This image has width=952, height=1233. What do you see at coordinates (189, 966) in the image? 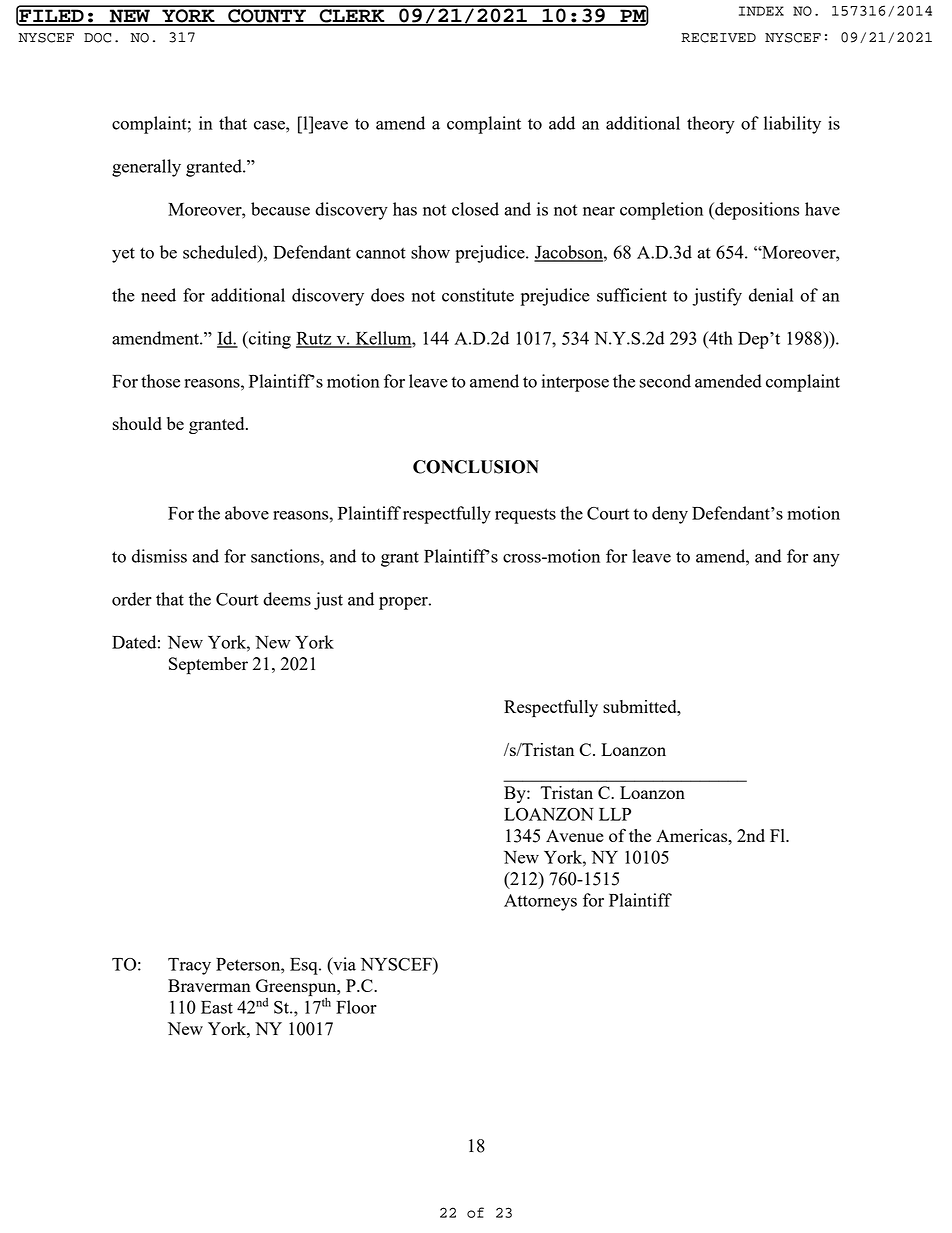
I see `Tracy` at bounding box center [189, 966].
